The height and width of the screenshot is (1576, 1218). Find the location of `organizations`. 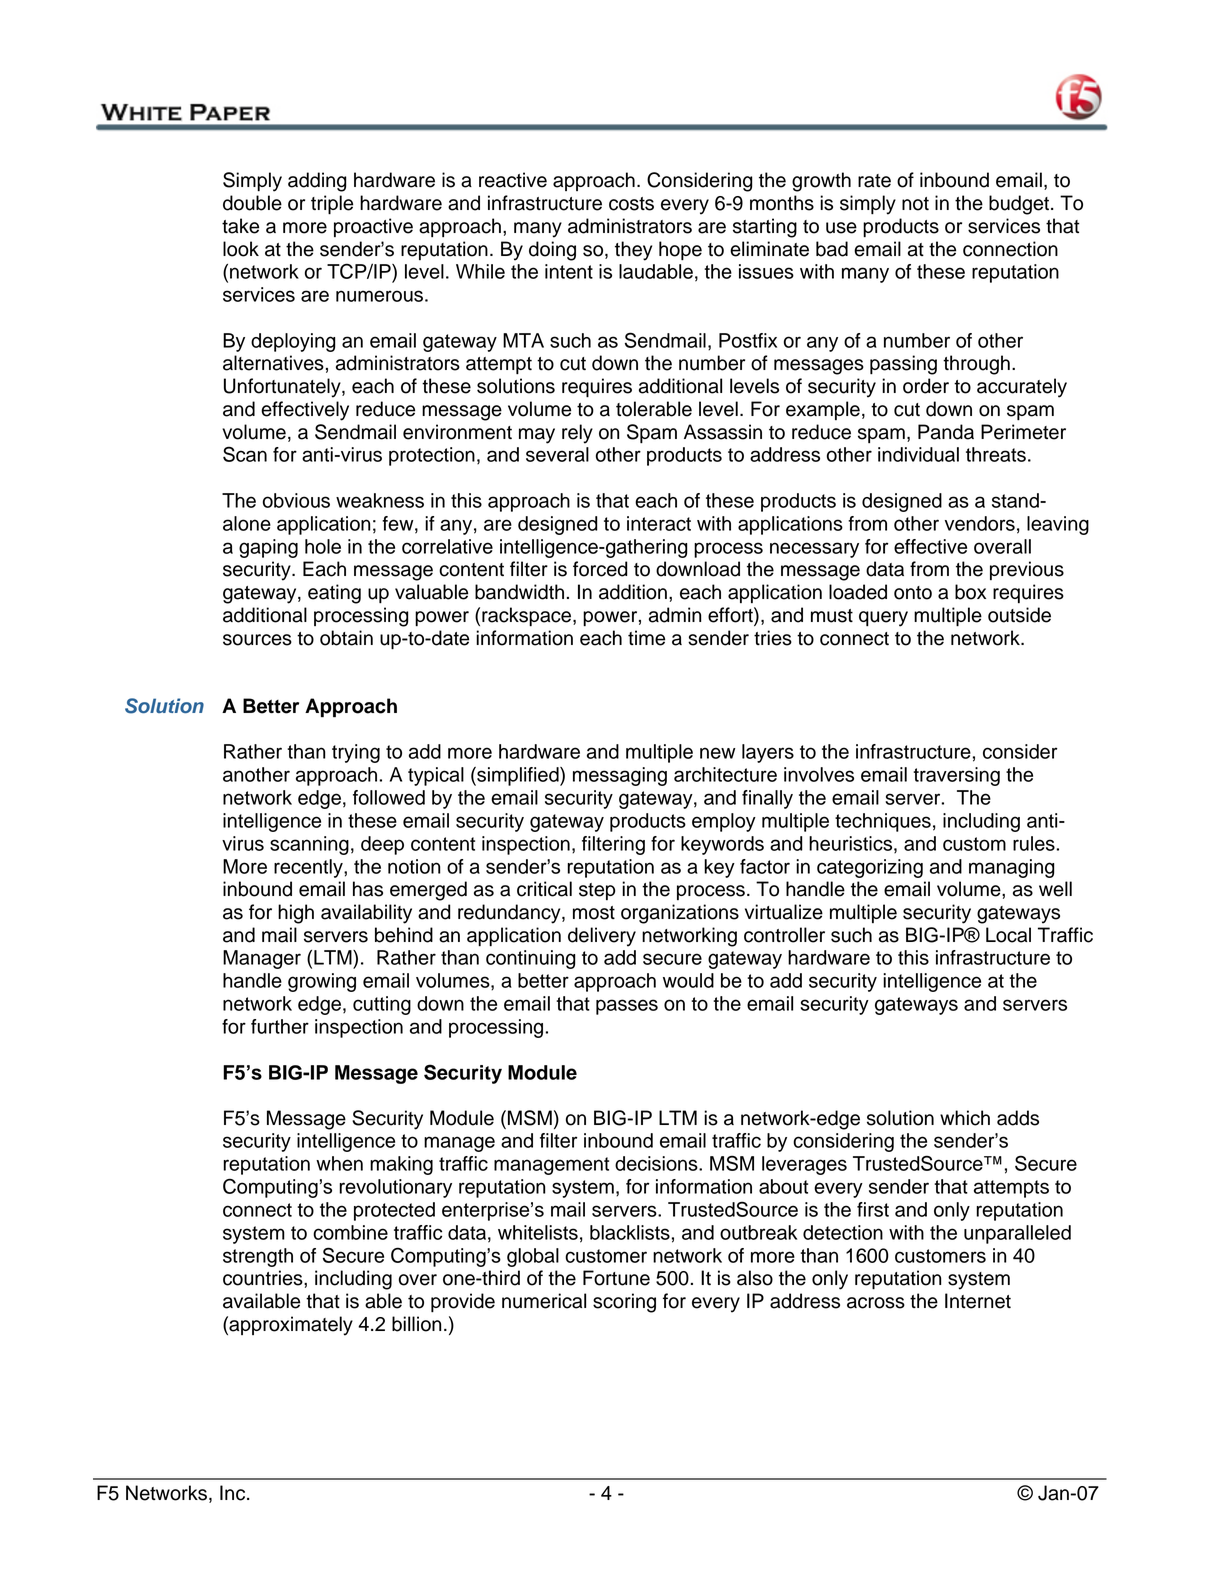

organizations is located at coordinates (680, 914).
